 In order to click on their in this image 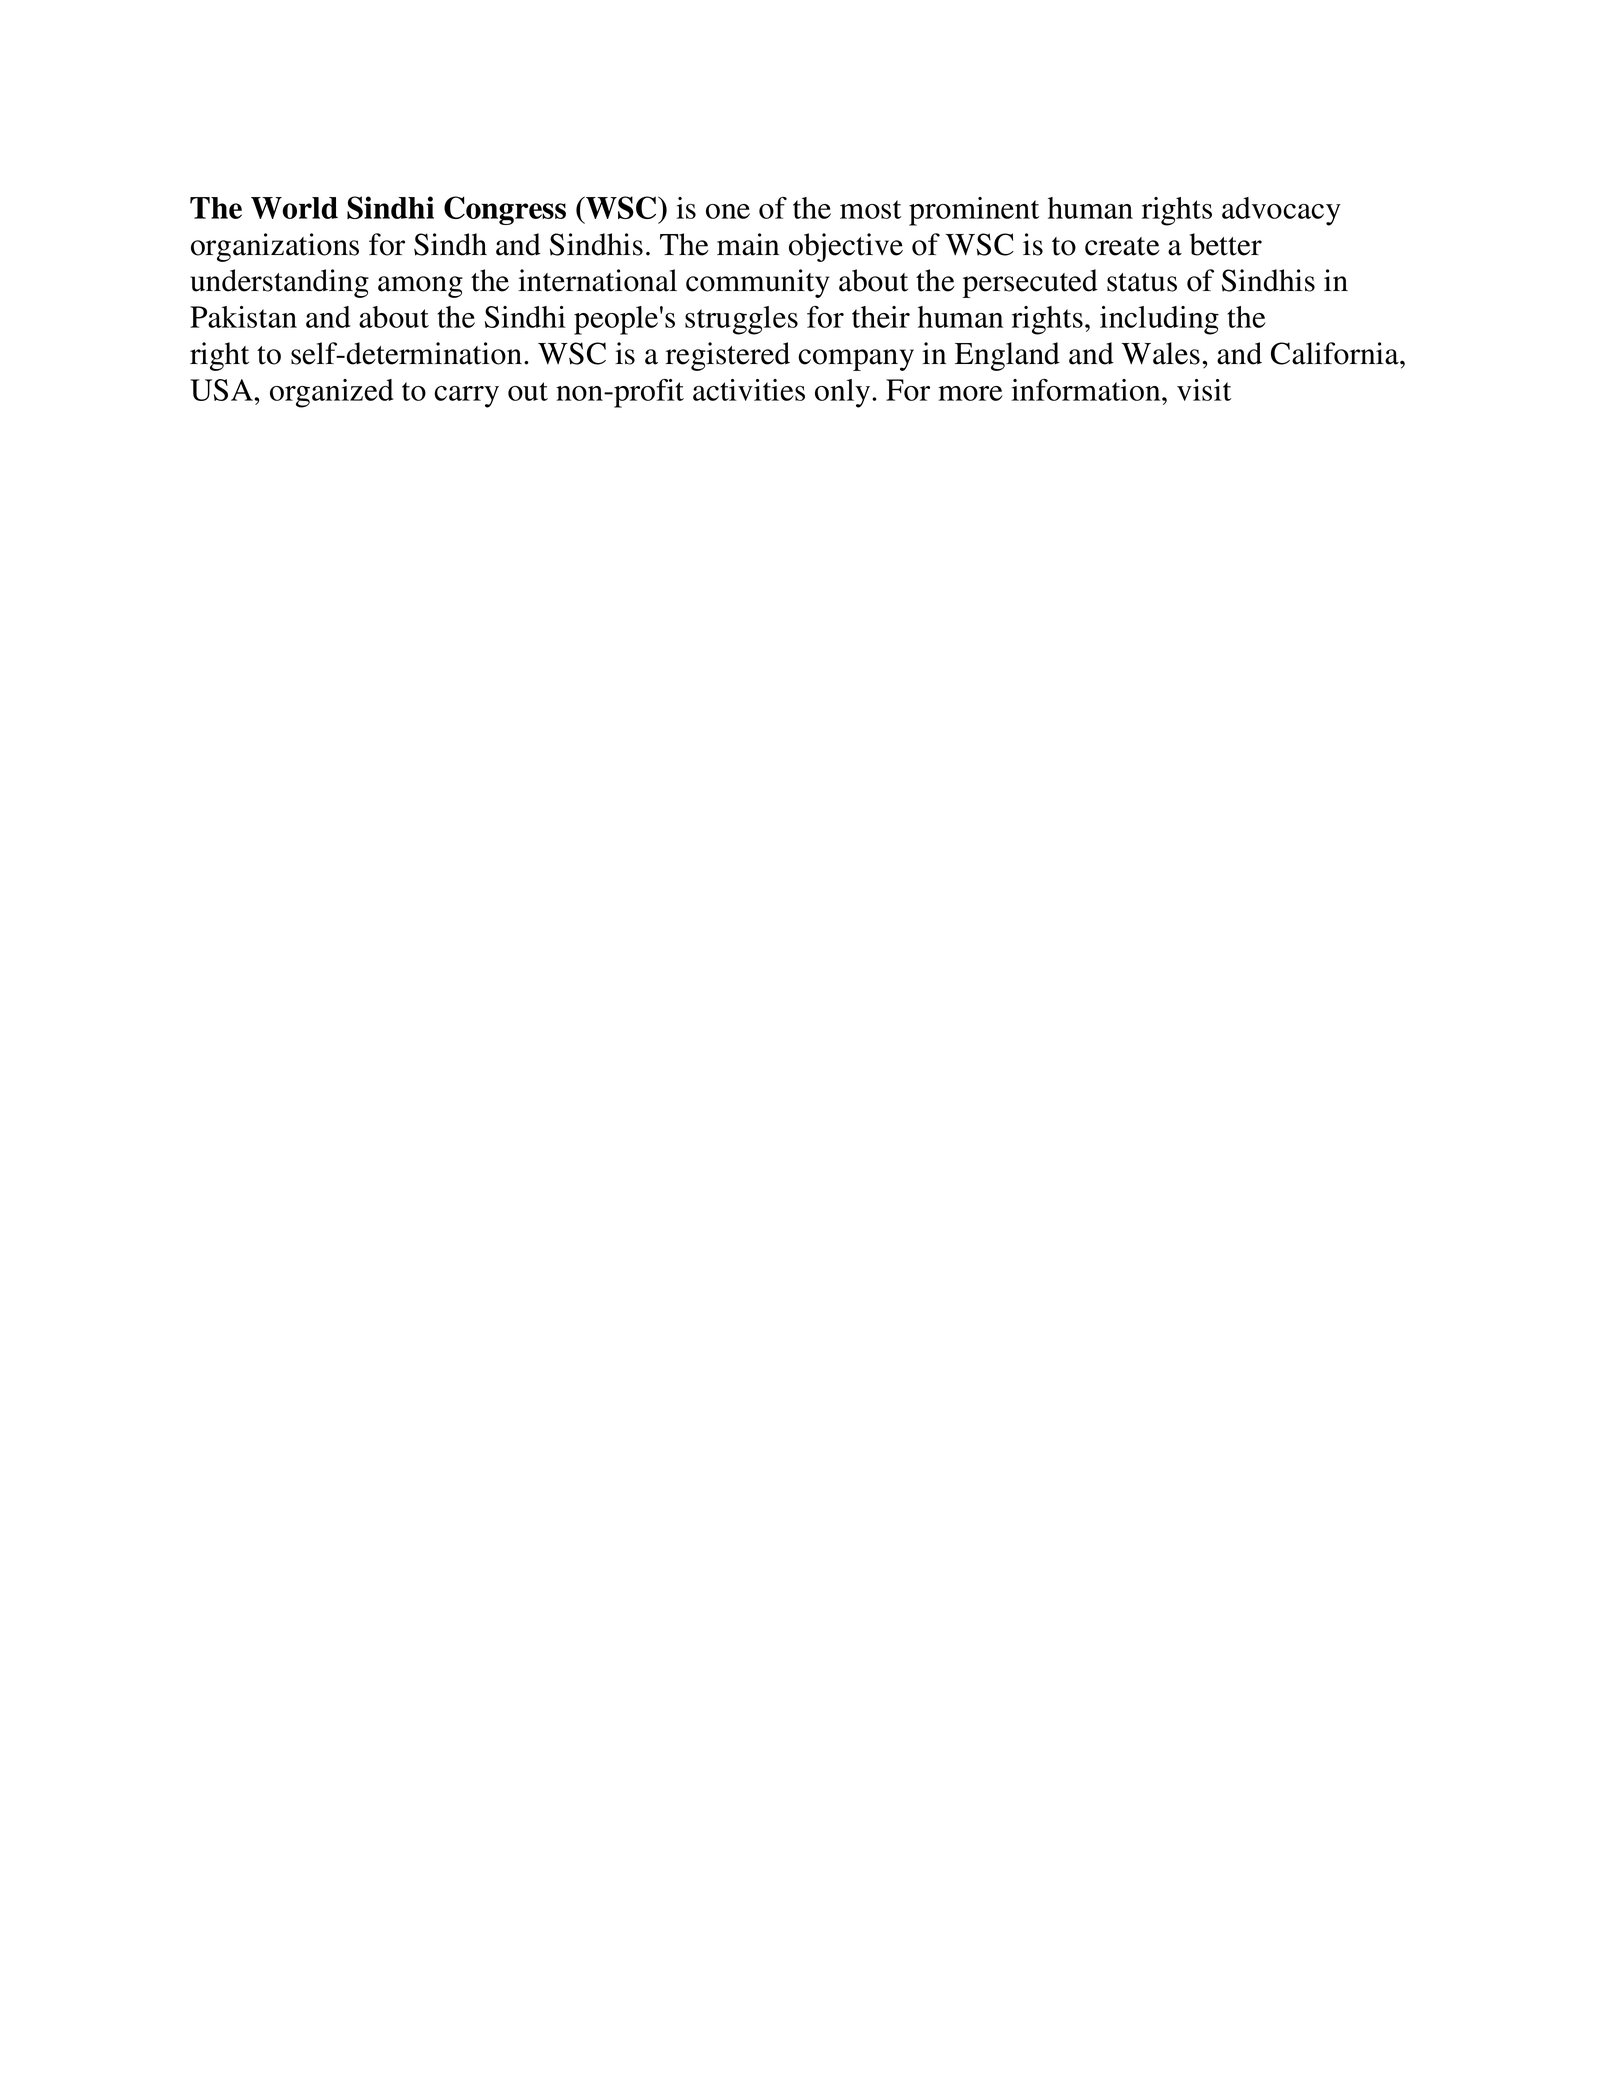, I will do `click(881, 317)`.
